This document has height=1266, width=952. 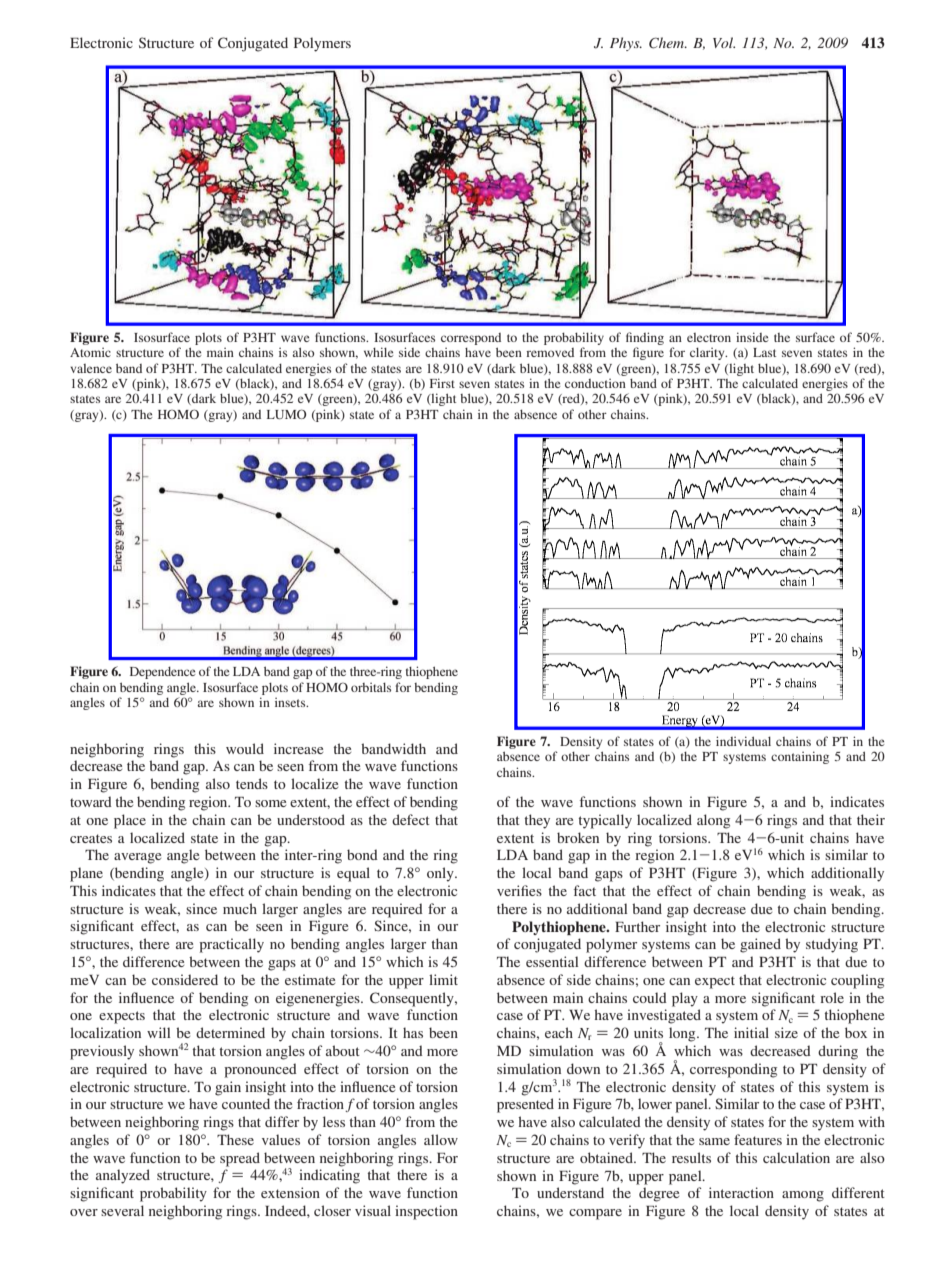 I want to click on individual, so click(x=743, y=741).
